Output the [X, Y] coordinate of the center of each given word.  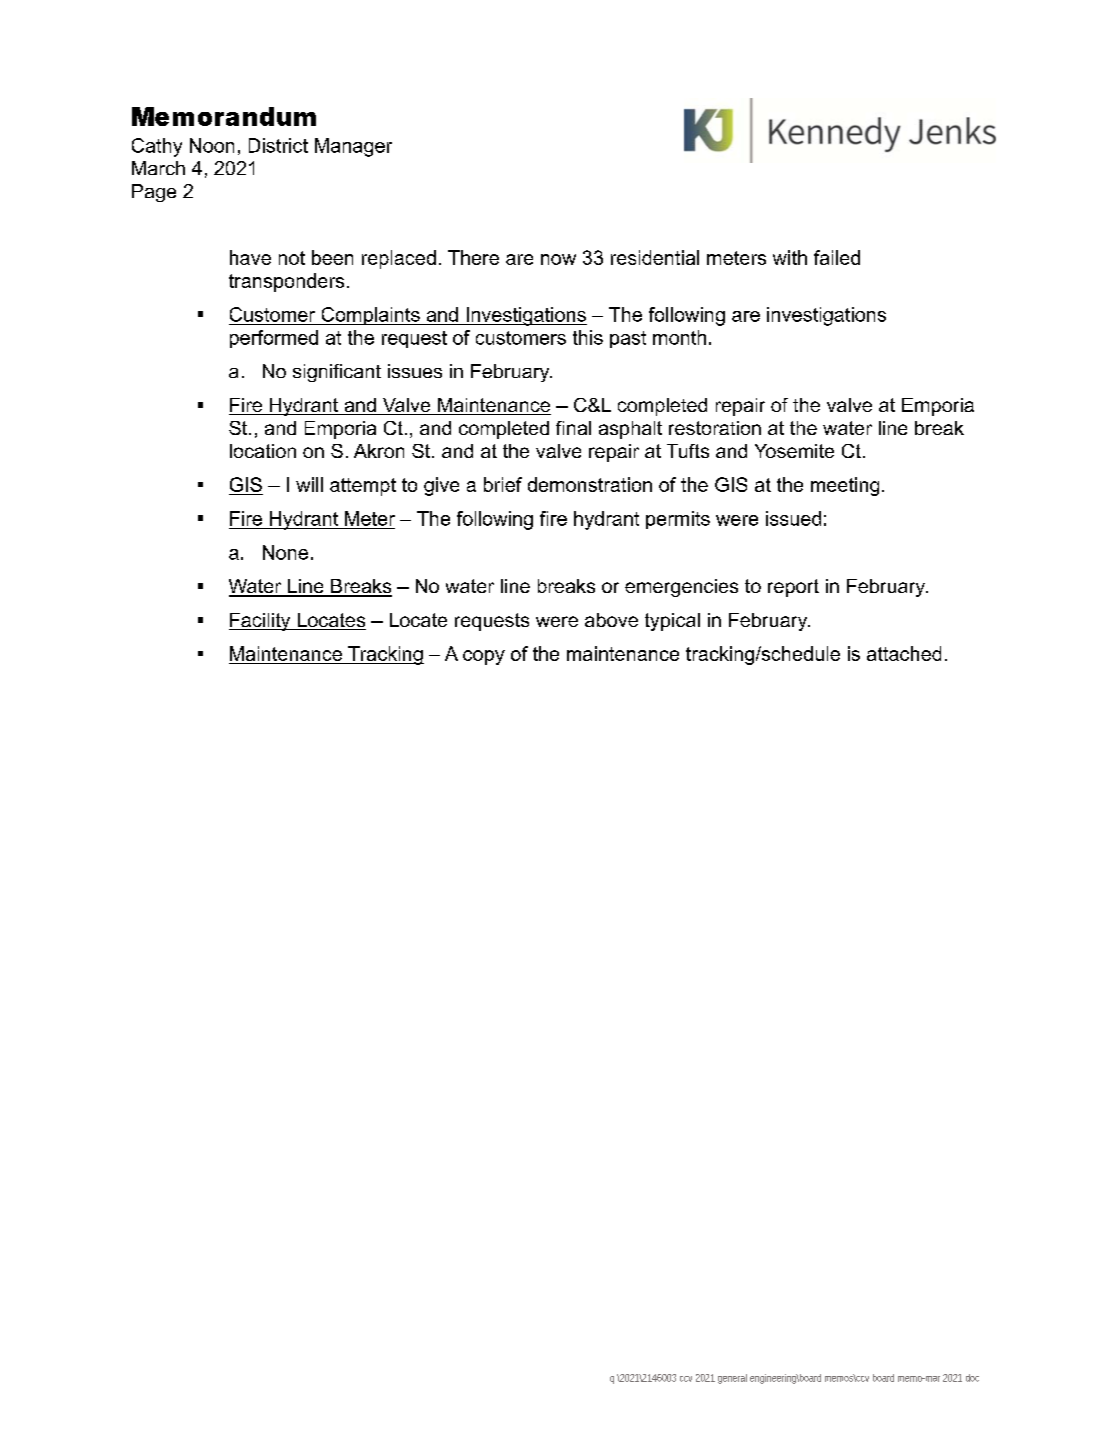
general [732, 1379]
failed [837, 257]
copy [484, 657]
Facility [261, 622]
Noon [212, 145]
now [558, 259]
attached [904, 653]
